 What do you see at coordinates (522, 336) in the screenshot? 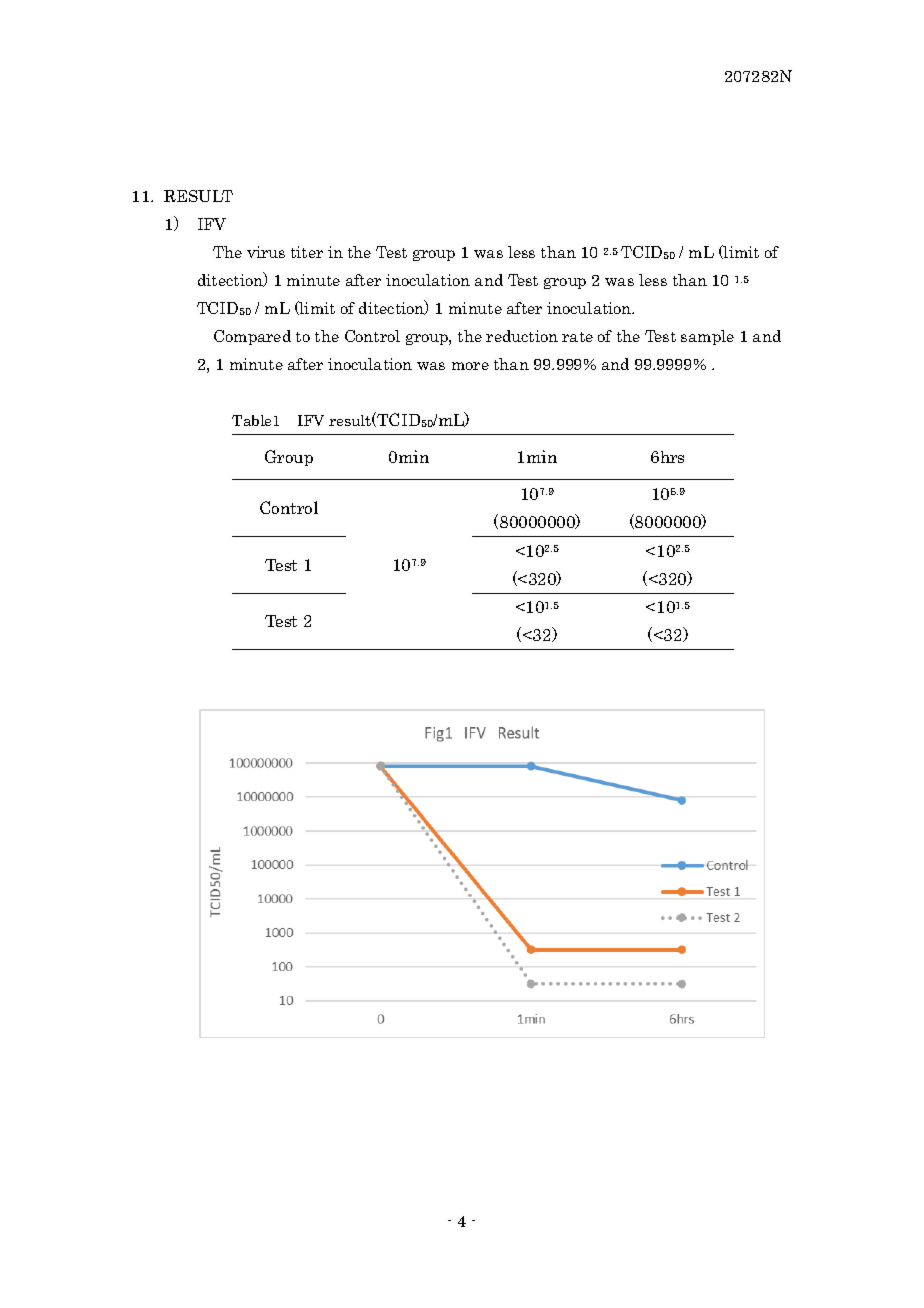
I see `reduction` at bounding box center [522, 336].
